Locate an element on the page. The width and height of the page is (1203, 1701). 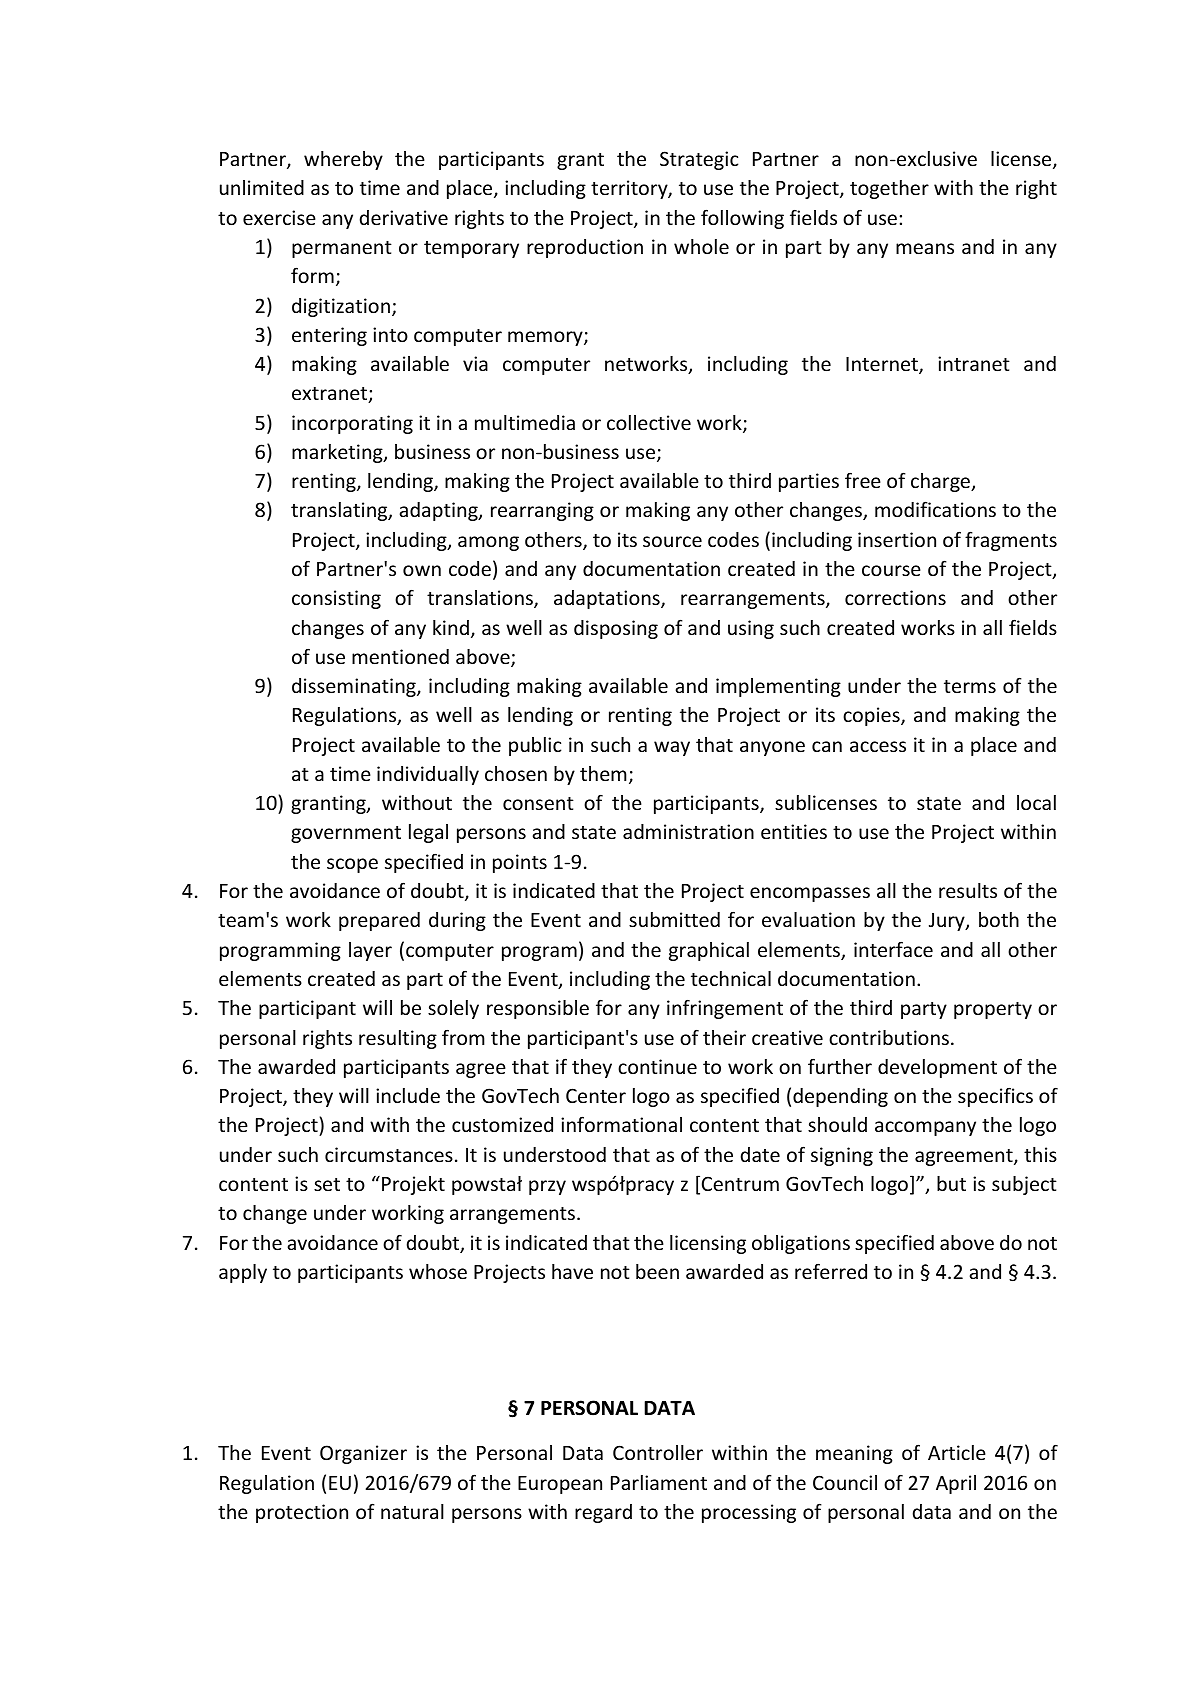
government is located at coordinates (346, 834).
